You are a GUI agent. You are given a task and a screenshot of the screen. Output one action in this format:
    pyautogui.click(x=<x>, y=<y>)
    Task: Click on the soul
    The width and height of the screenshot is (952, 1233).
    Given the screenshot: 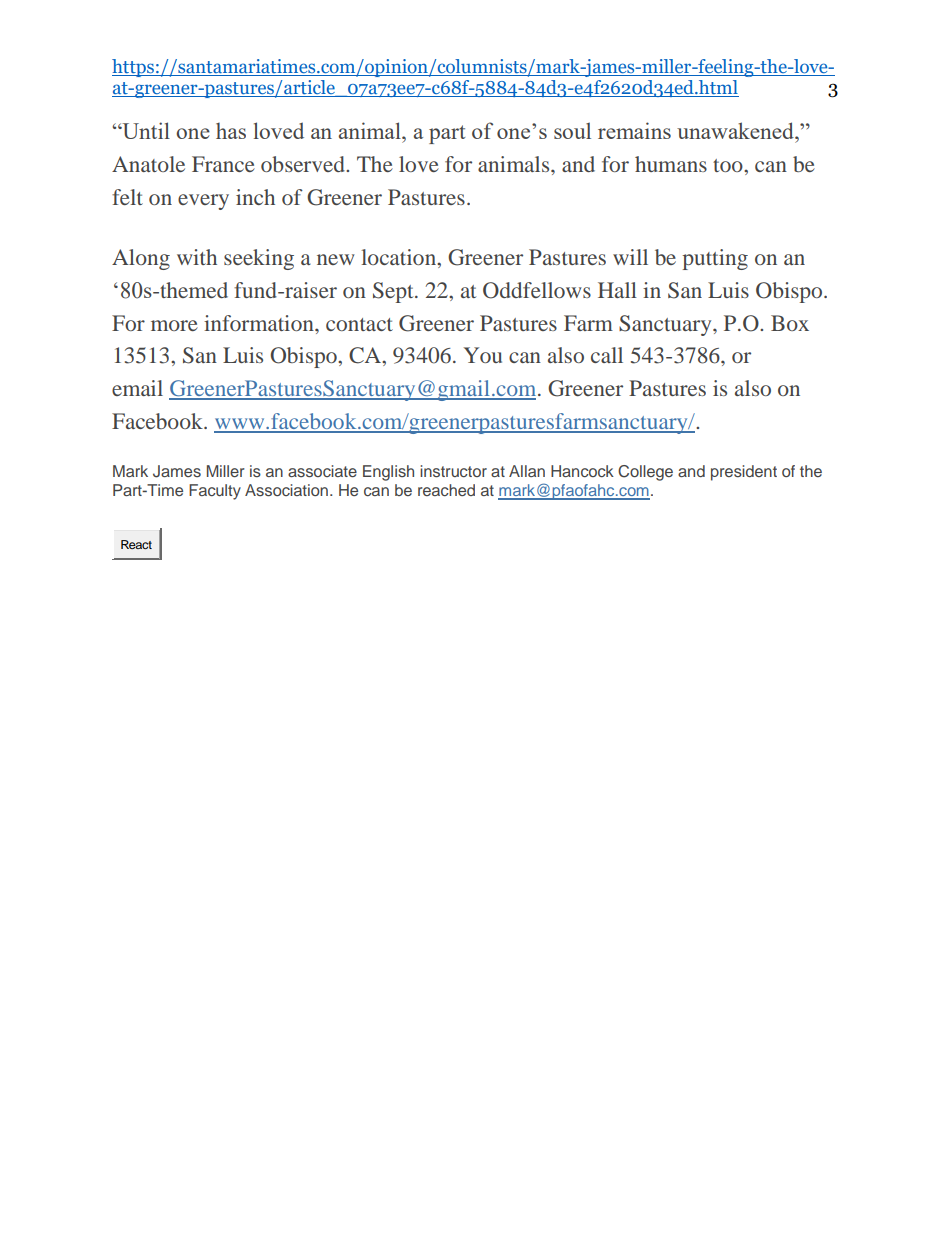 What is the action you would take?
    pyautogui.click(x=572, y=130)
